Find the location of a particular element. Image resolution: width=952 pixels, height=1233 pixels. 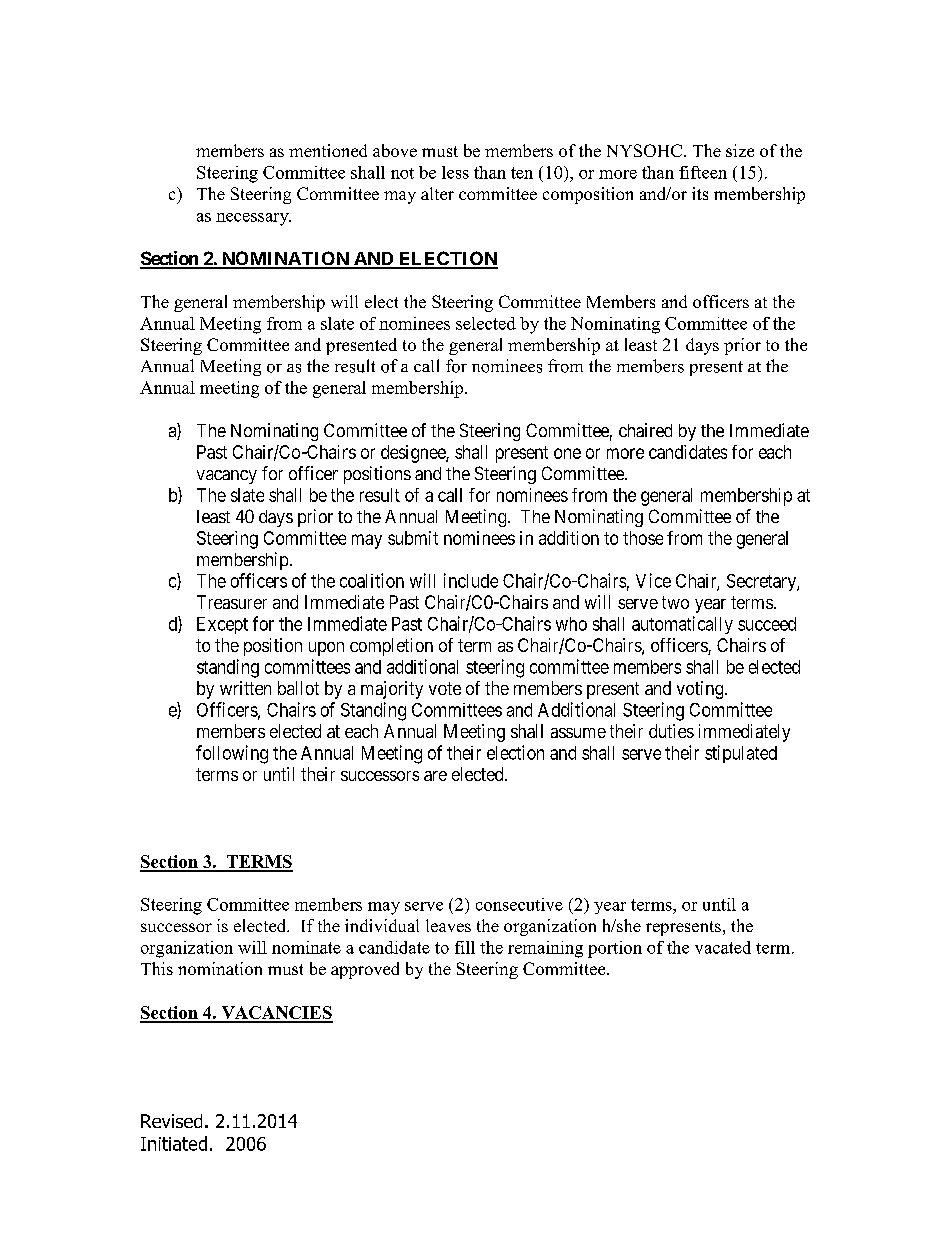

less is located at coordinates (455, 172).
